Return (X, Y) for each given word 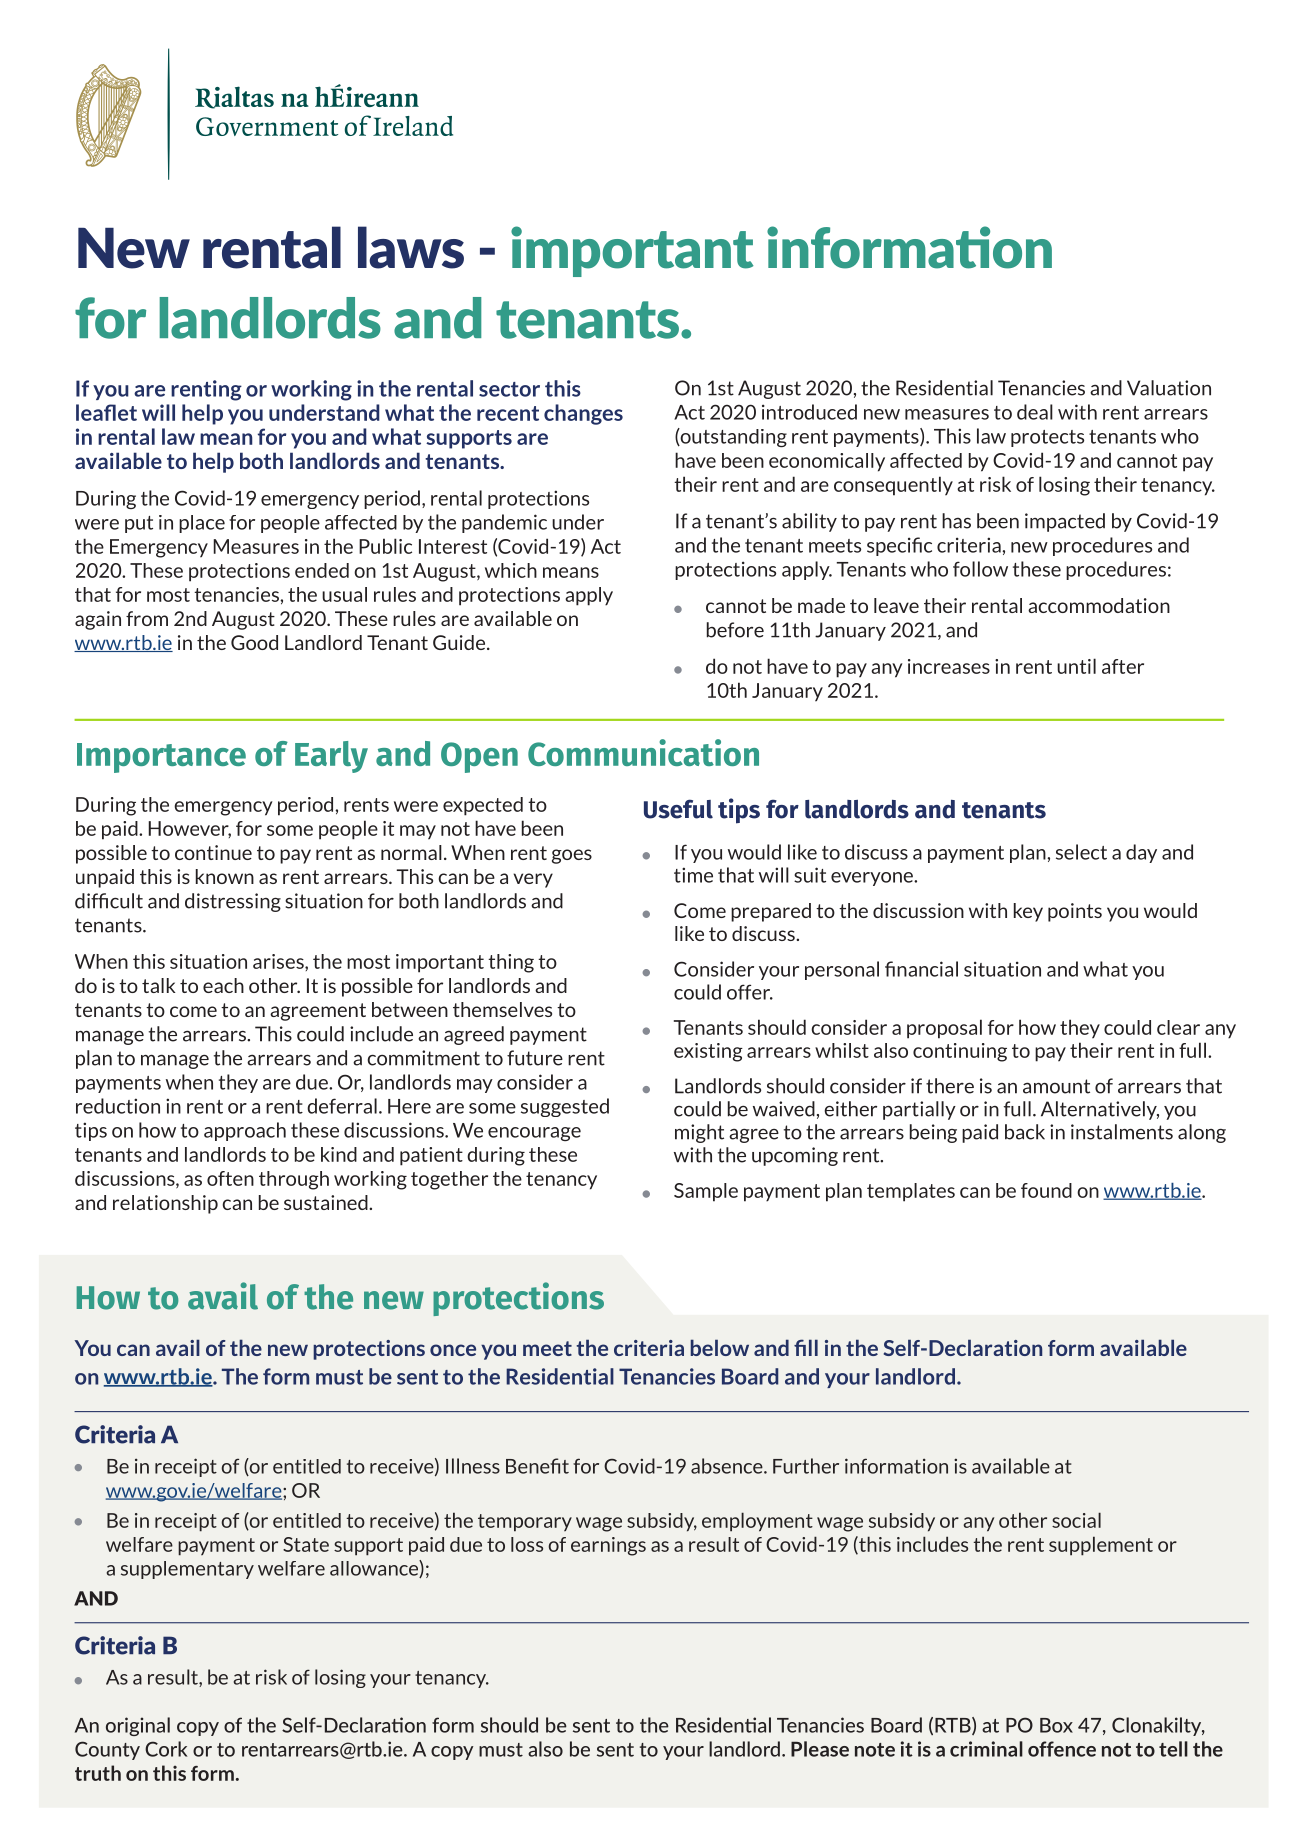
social (1076, 1520)
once (453, 1350)
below (720, 1347)
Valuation (1169, 388)
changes (583, 414)
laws (411, 247)
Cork (166, 1749)
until (1076, 666)
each (223, 985)
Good (254, 642)
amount (1056, 1086)
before (735, 630)
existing (708, 1052)
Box (1056, 1725)
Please (820, 1749)
